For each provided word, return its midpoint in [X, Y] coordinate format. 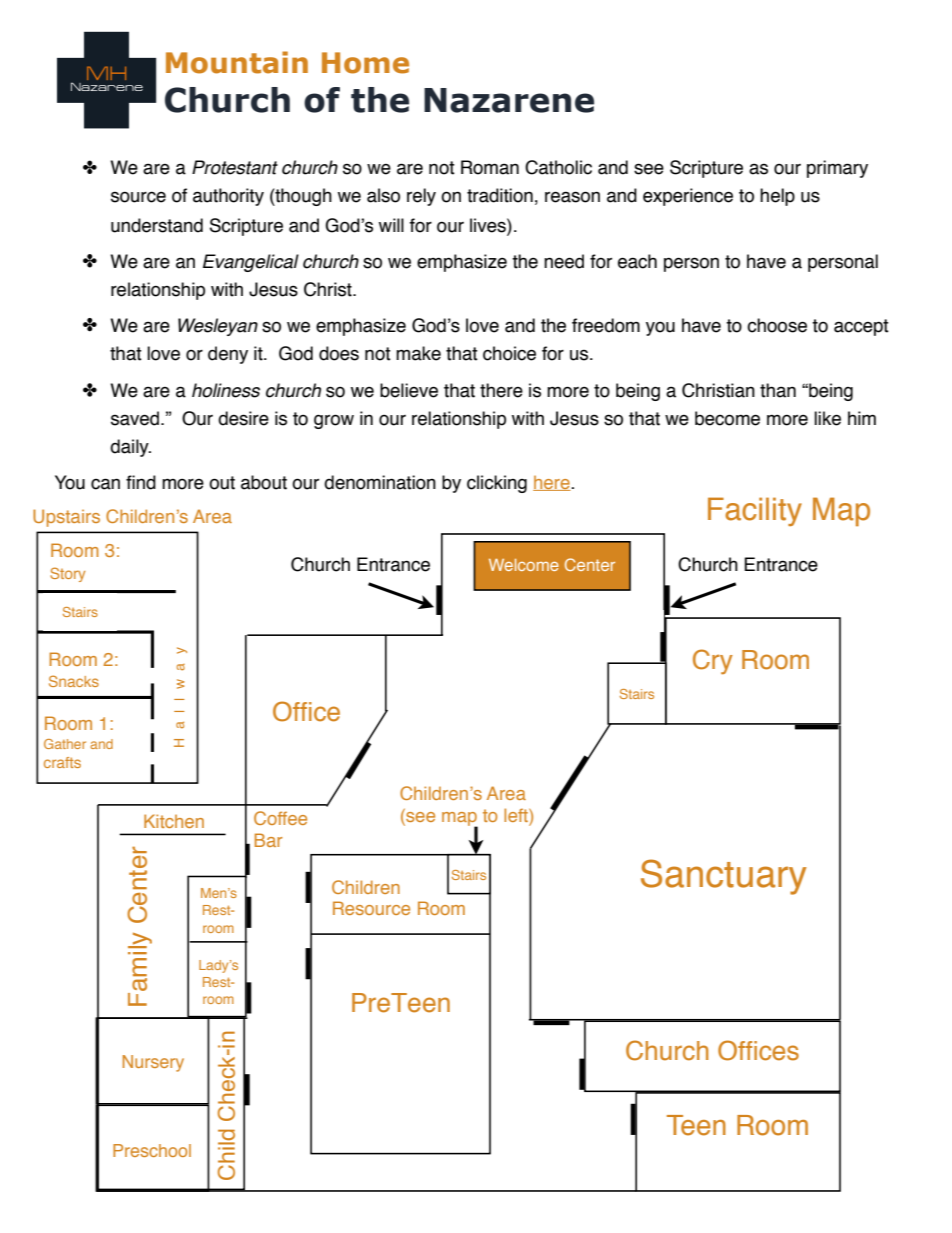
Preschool [152, 1150]
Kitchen [174, 821]
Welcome [524, 565]
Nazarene [509, 100]
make [418, 353]
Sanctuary [724, 877]
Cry [713, 662]
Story [68, 574]
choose [777, 325]
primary [837, 169]
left [517, 816]
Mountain [237, 62]
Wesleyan [218, 327]
